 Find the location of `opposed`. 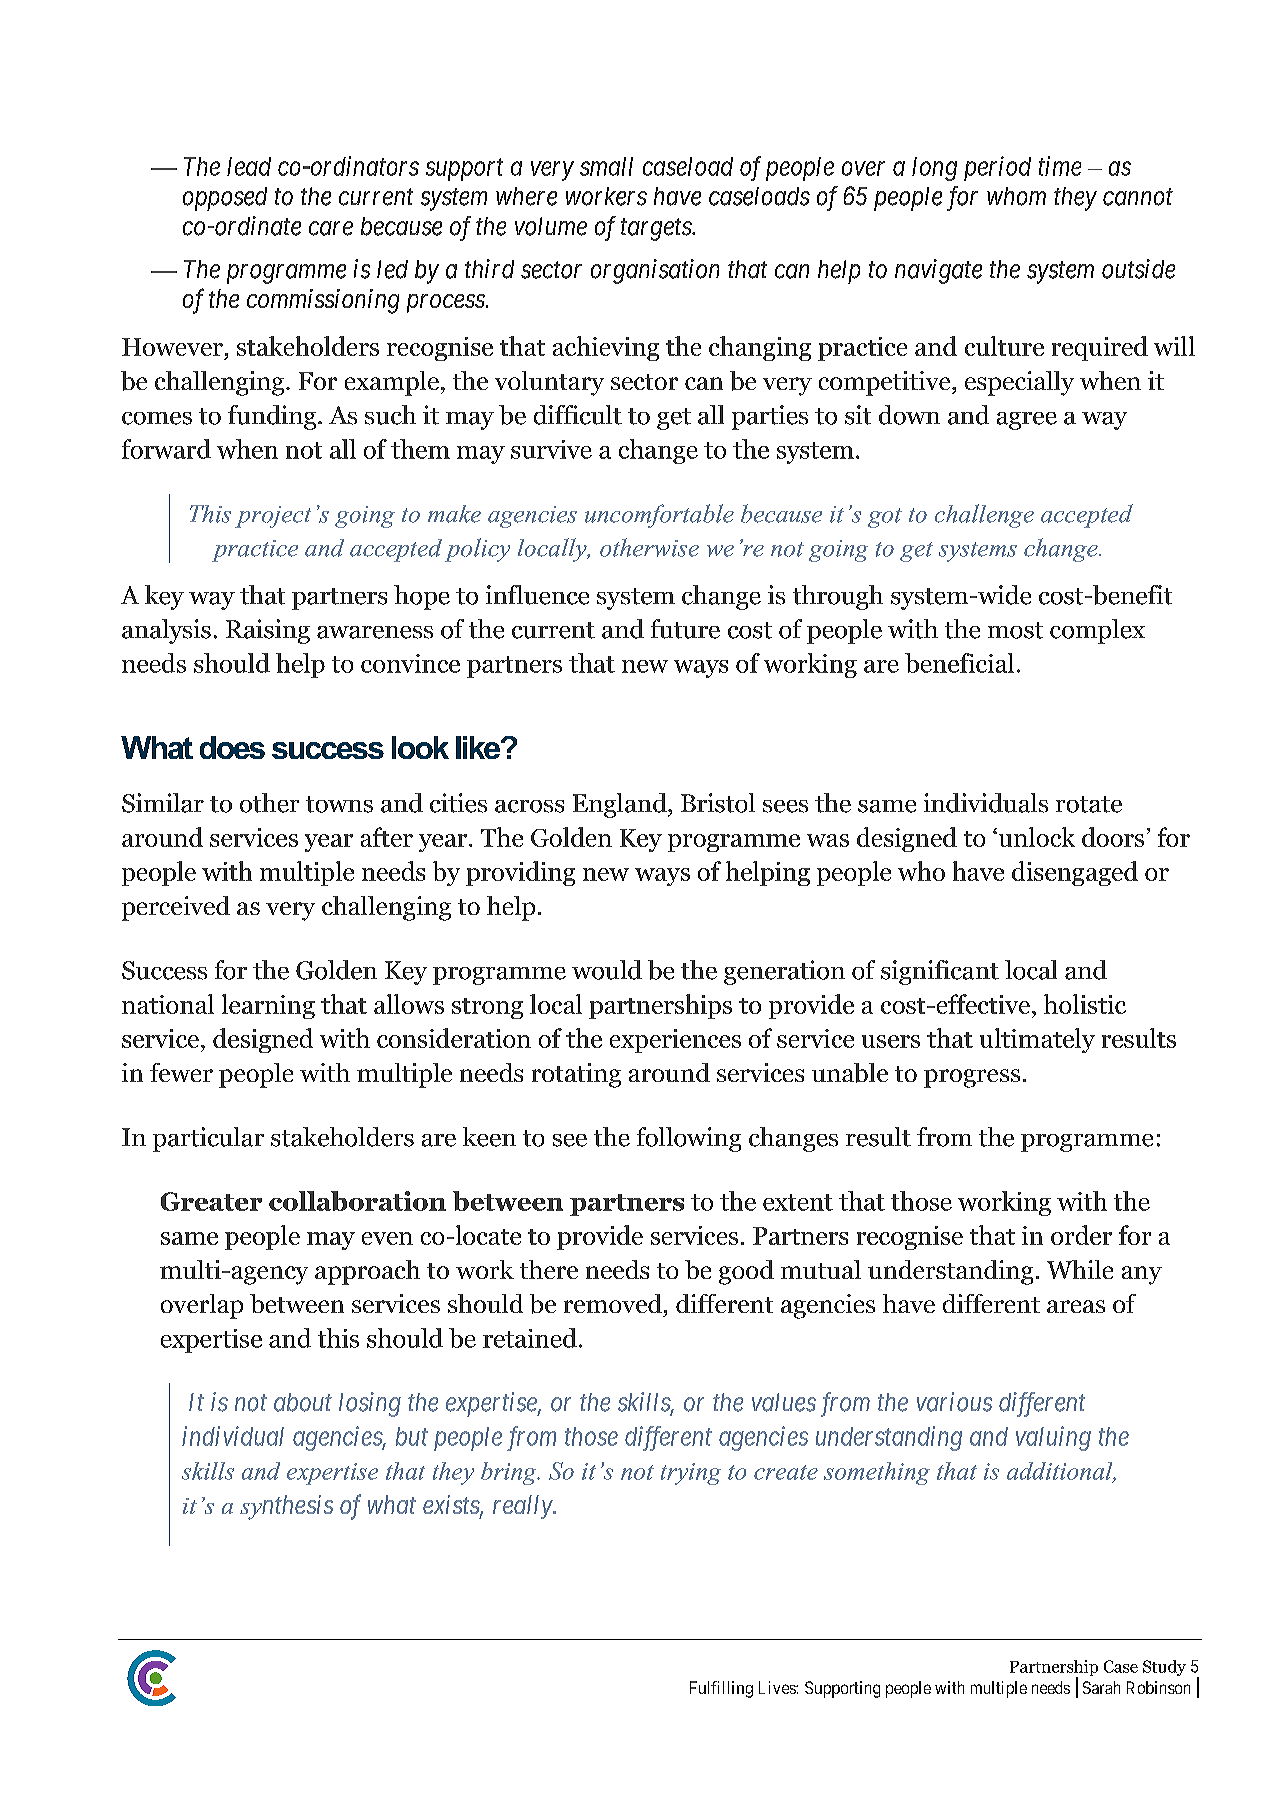

opposed is located at coordinates (225, 199).
